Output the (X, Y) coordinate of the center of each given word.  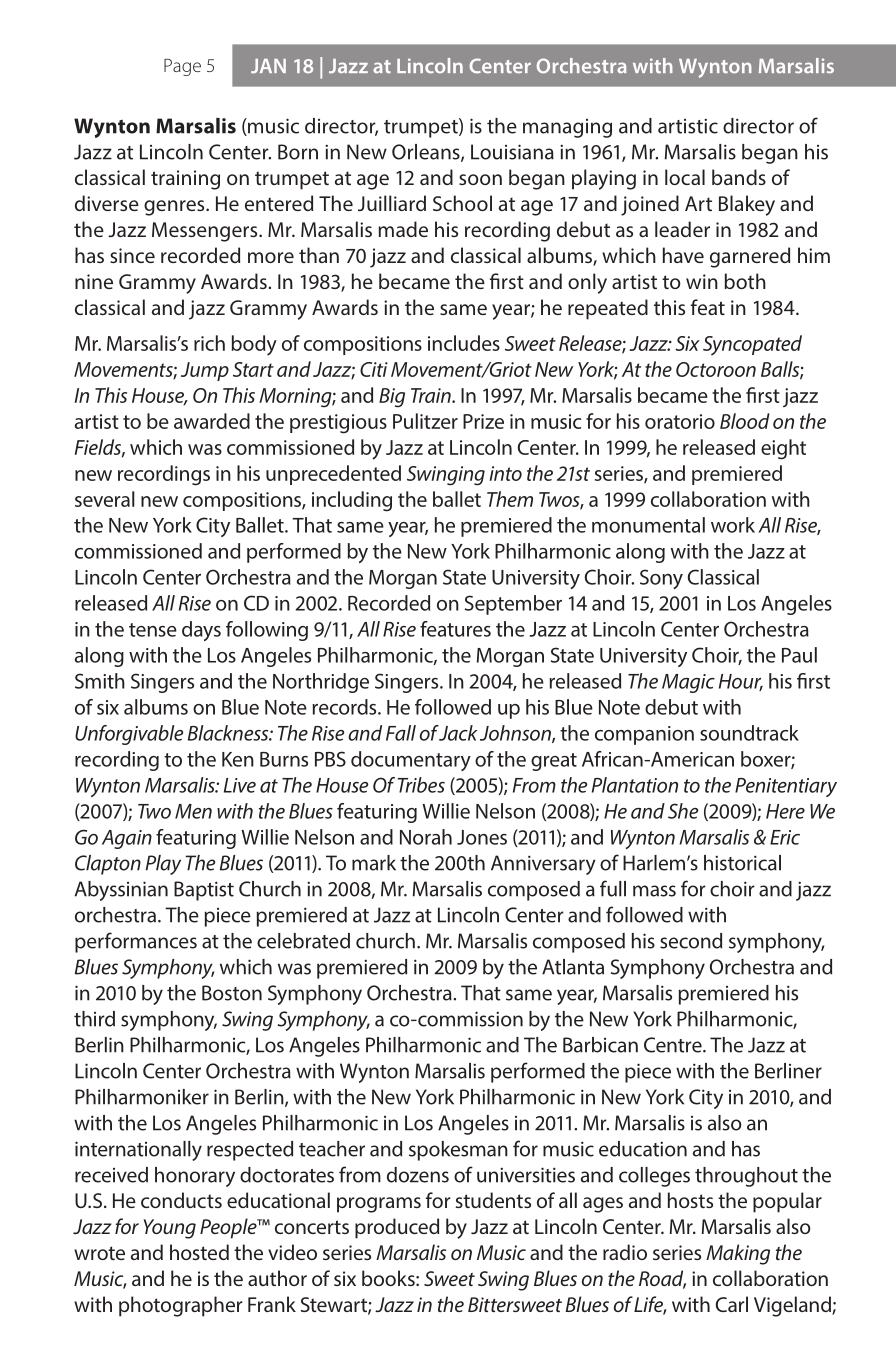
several (105, 499)
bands (739, 177)
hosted (199, 1252)
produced (397, 1228)
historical (742, 863)
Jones (482, 837)
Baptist (204, 891)
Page (182, 67)
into (505, 473)
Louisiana (512, 152)
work (733, 525)
